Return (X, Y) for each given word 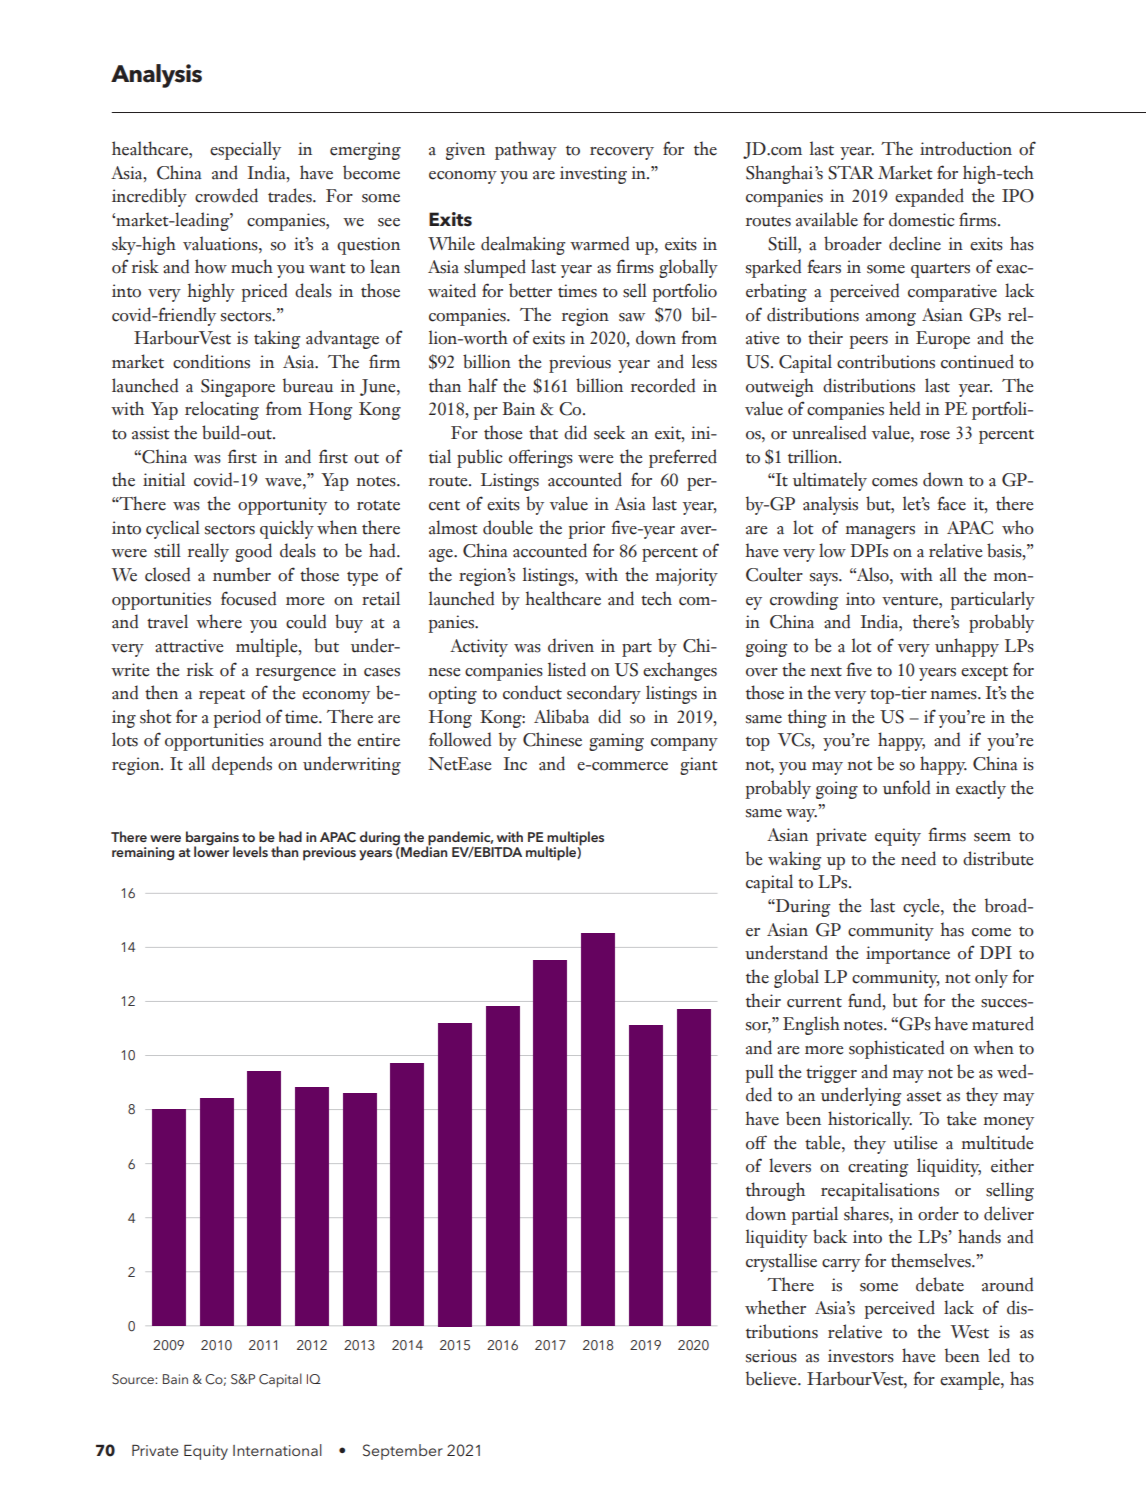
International (277, 1450)
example (971, 1380)
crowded (226, 195)
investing (593, 175)
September (403, 1452)
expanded (929, 197)
